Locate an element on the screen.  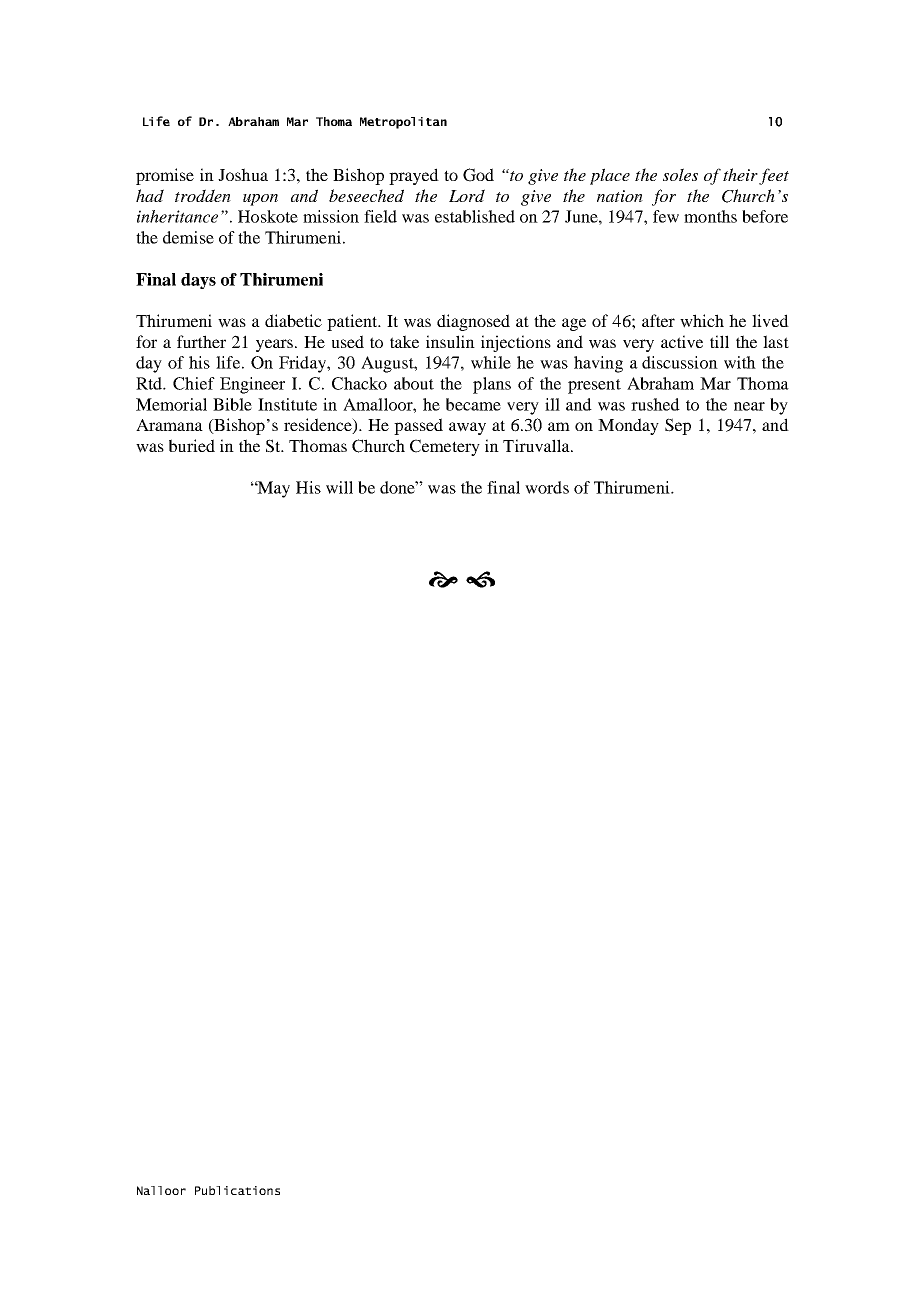
God is located at coordinates (478, 175).
